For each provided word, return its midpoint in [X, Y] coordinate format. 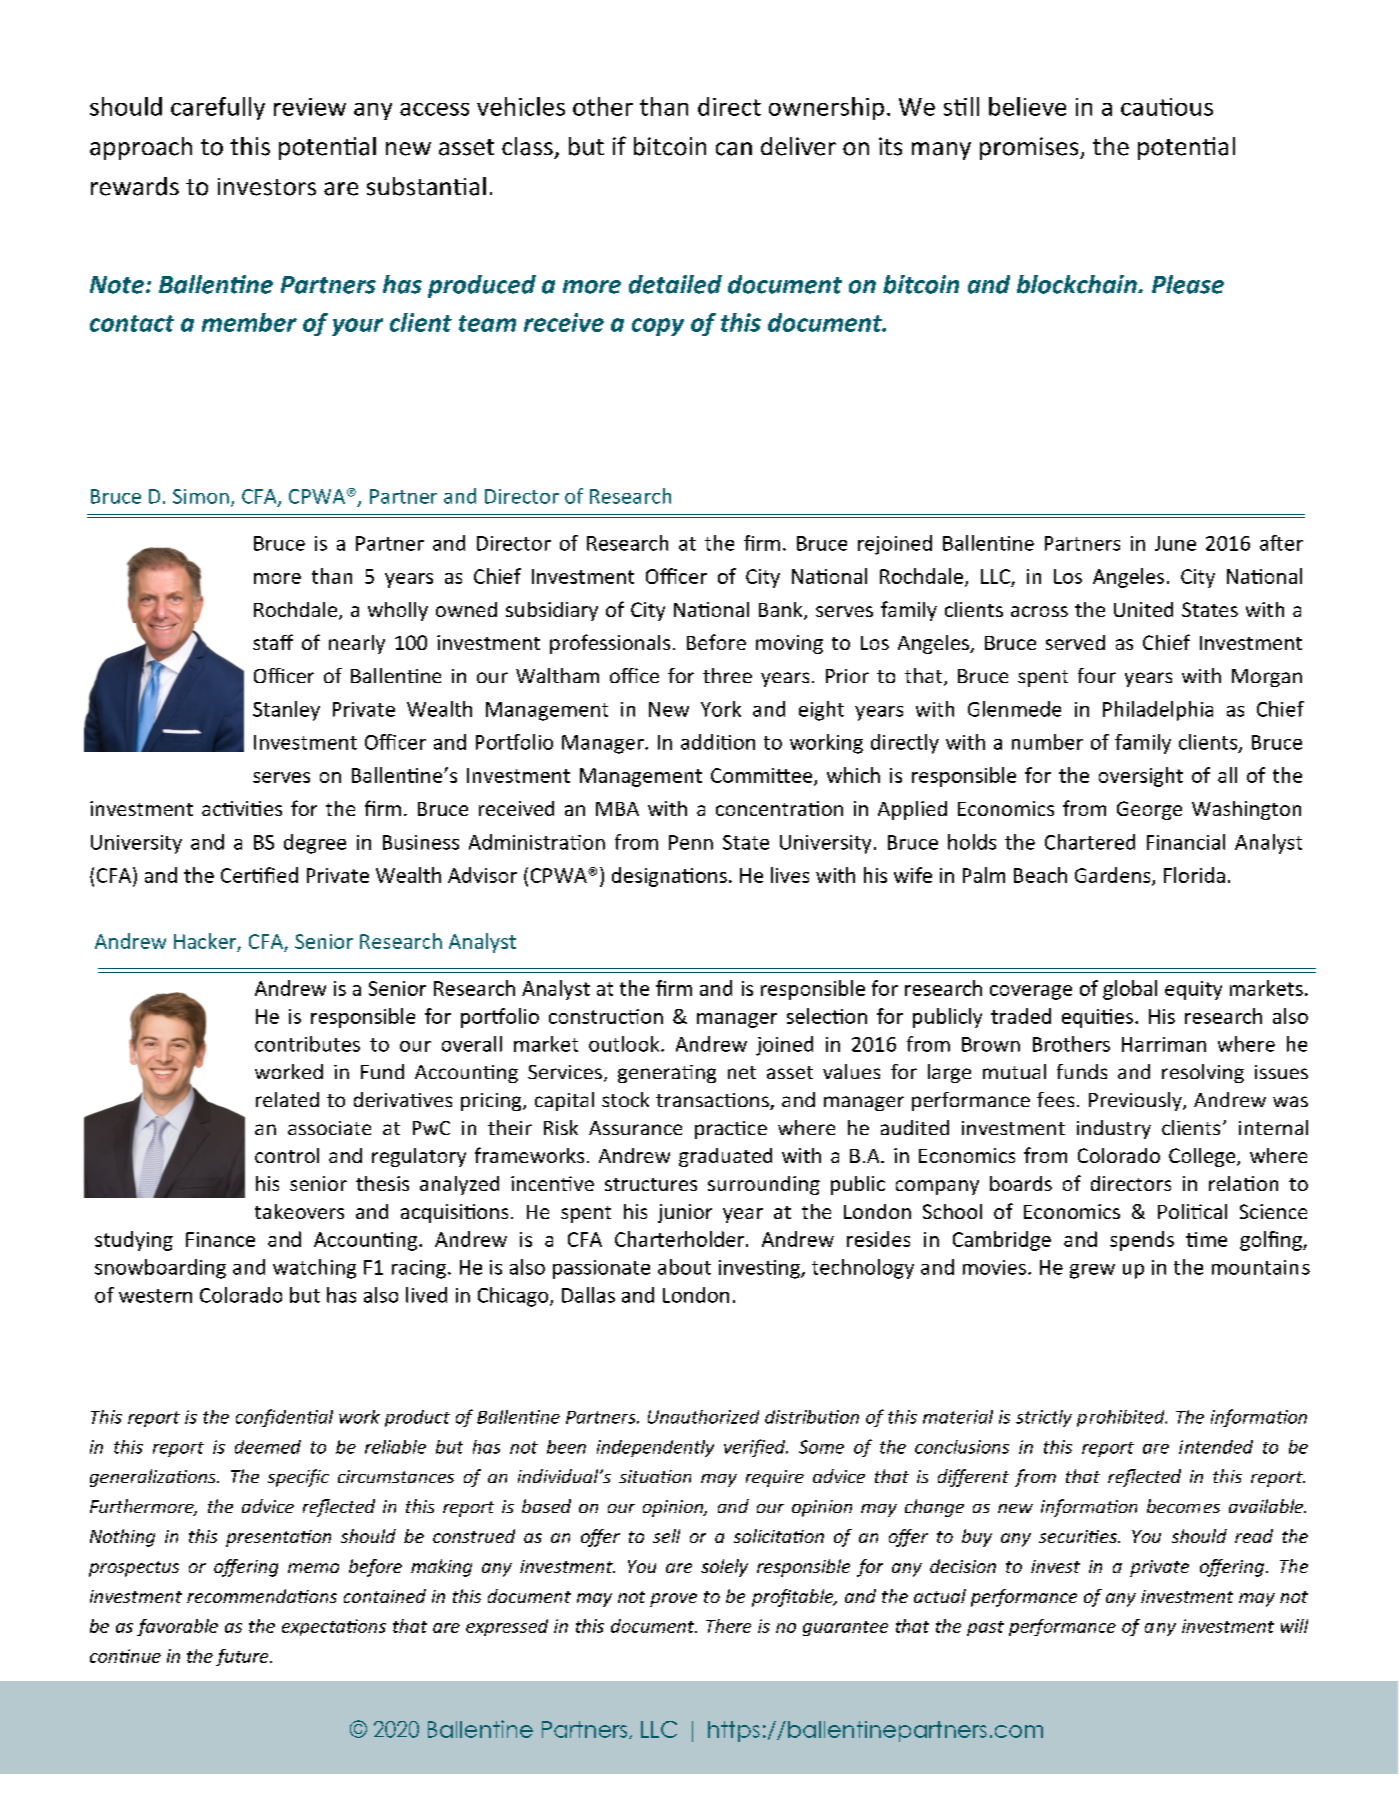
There [728, 1626]
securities [1079, 1536]
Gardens [1114, 876]
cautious [1167, 107]
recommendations [262, 1596]
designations [669, 877]
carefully [218, 108]
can [734, 149]
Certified [259, 875]
